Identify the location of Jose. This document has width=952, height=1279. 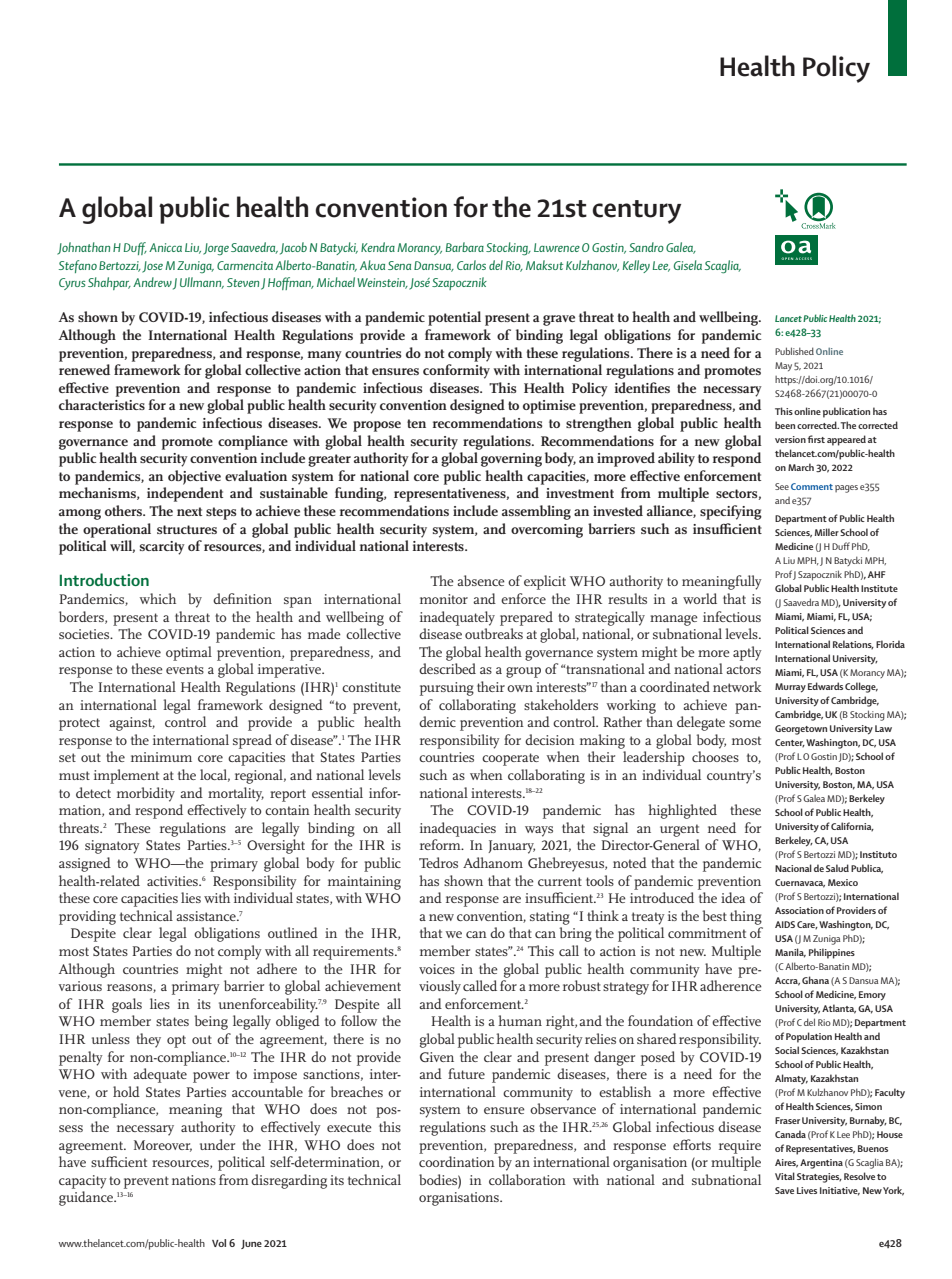
(152, 267).
